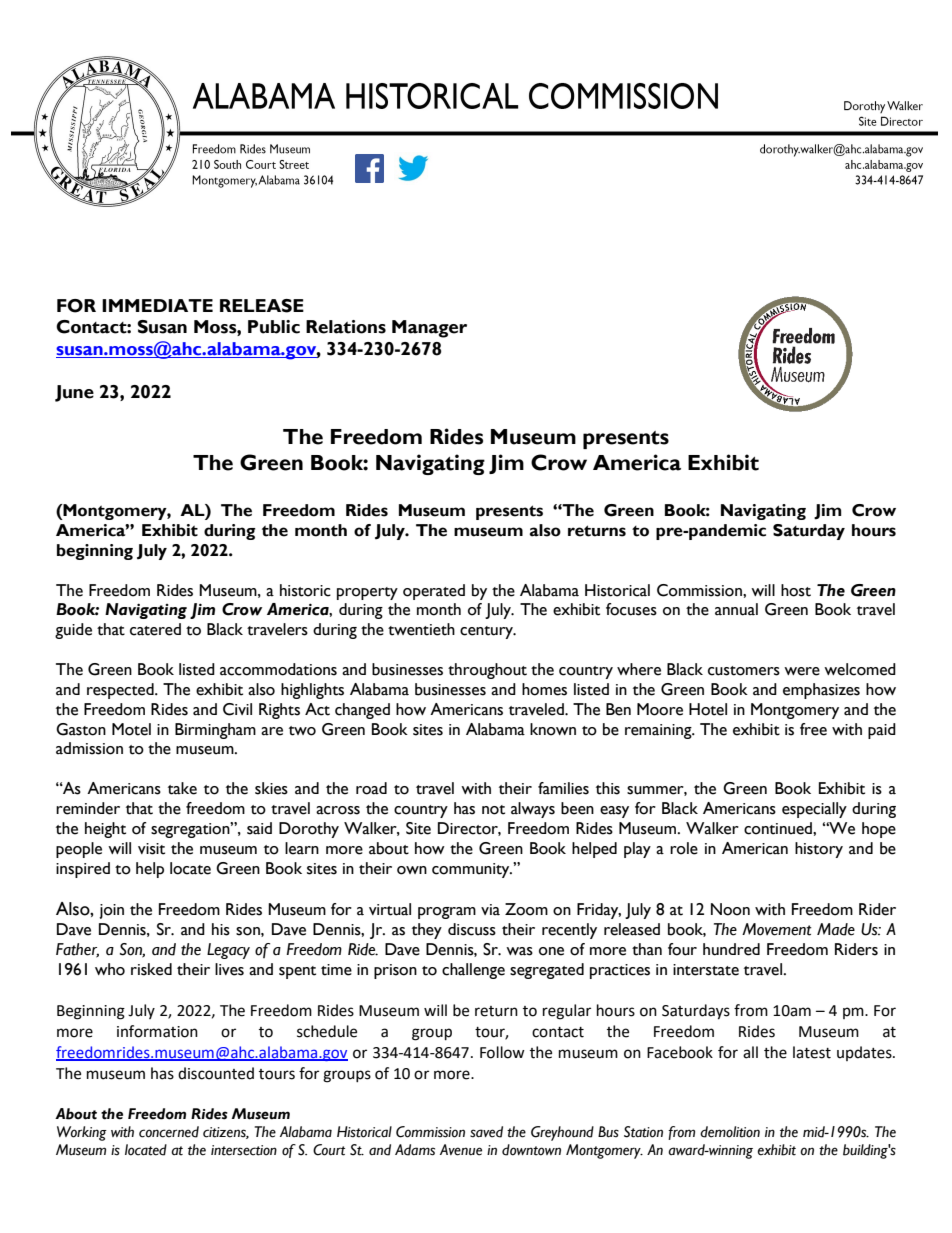 Image resolution: width=952 pixels, height=1233 pixels. What do you see at coordinates (157, 305) in the image?
I see `IMMEDIATE` at bounding box center [157, 305].
